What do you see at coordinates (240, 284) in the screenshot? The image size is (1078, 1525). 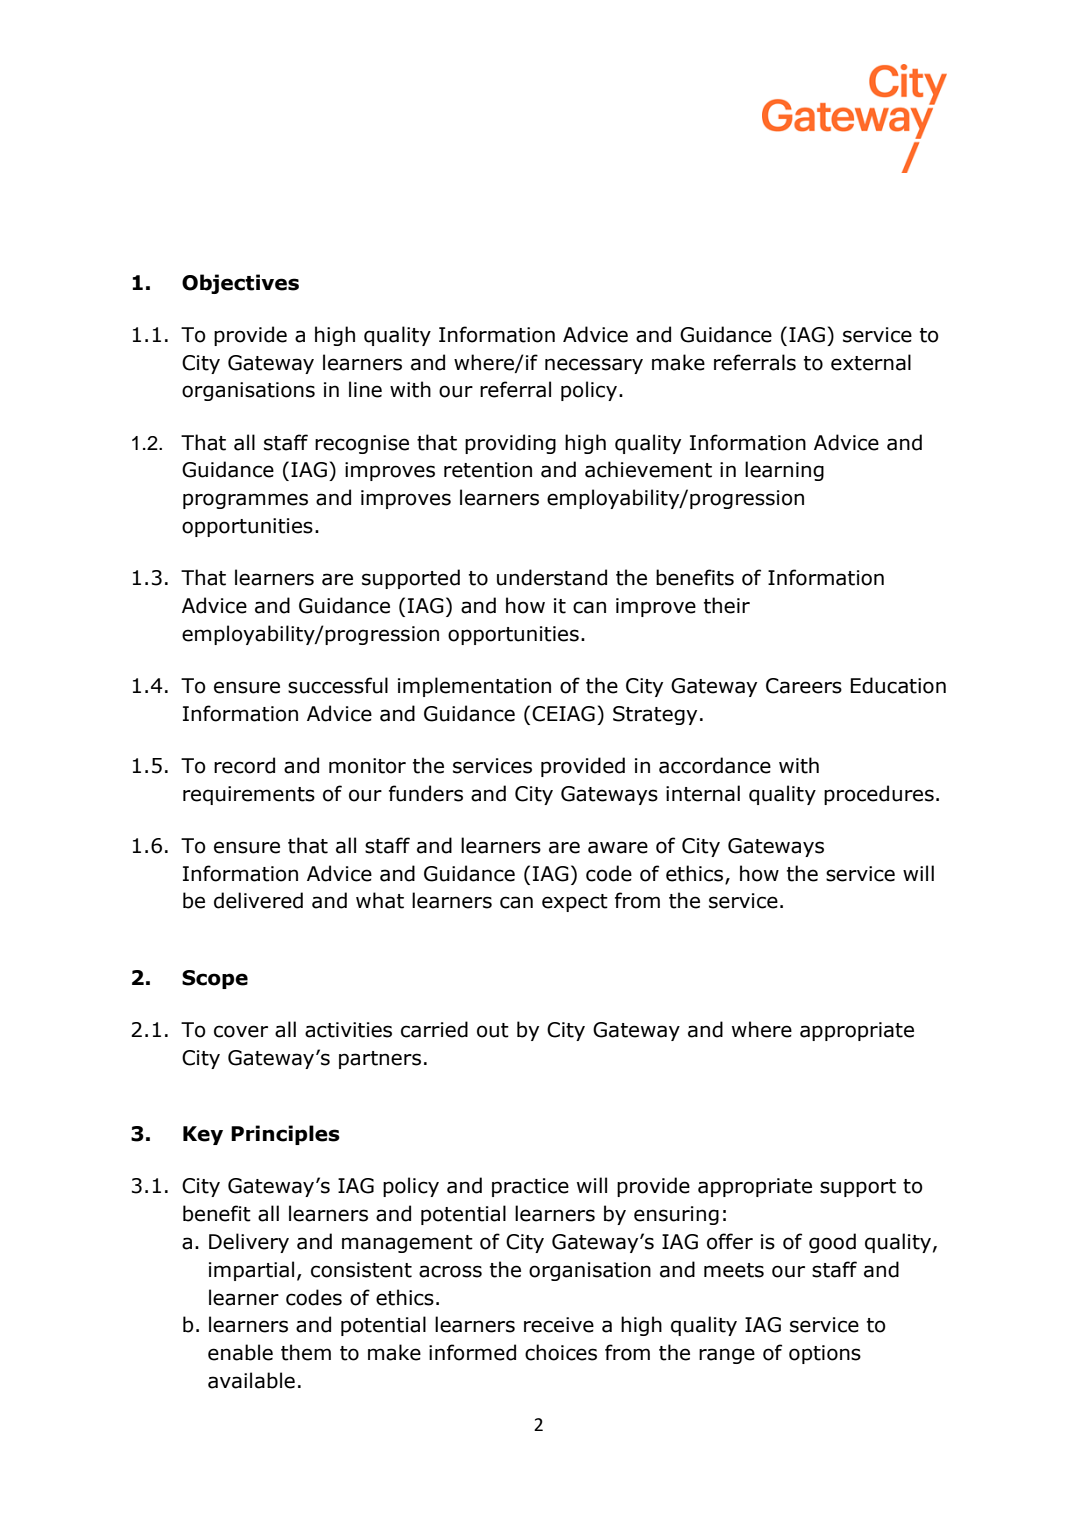 I see `Objectives` at bounding box center [240, 284].
